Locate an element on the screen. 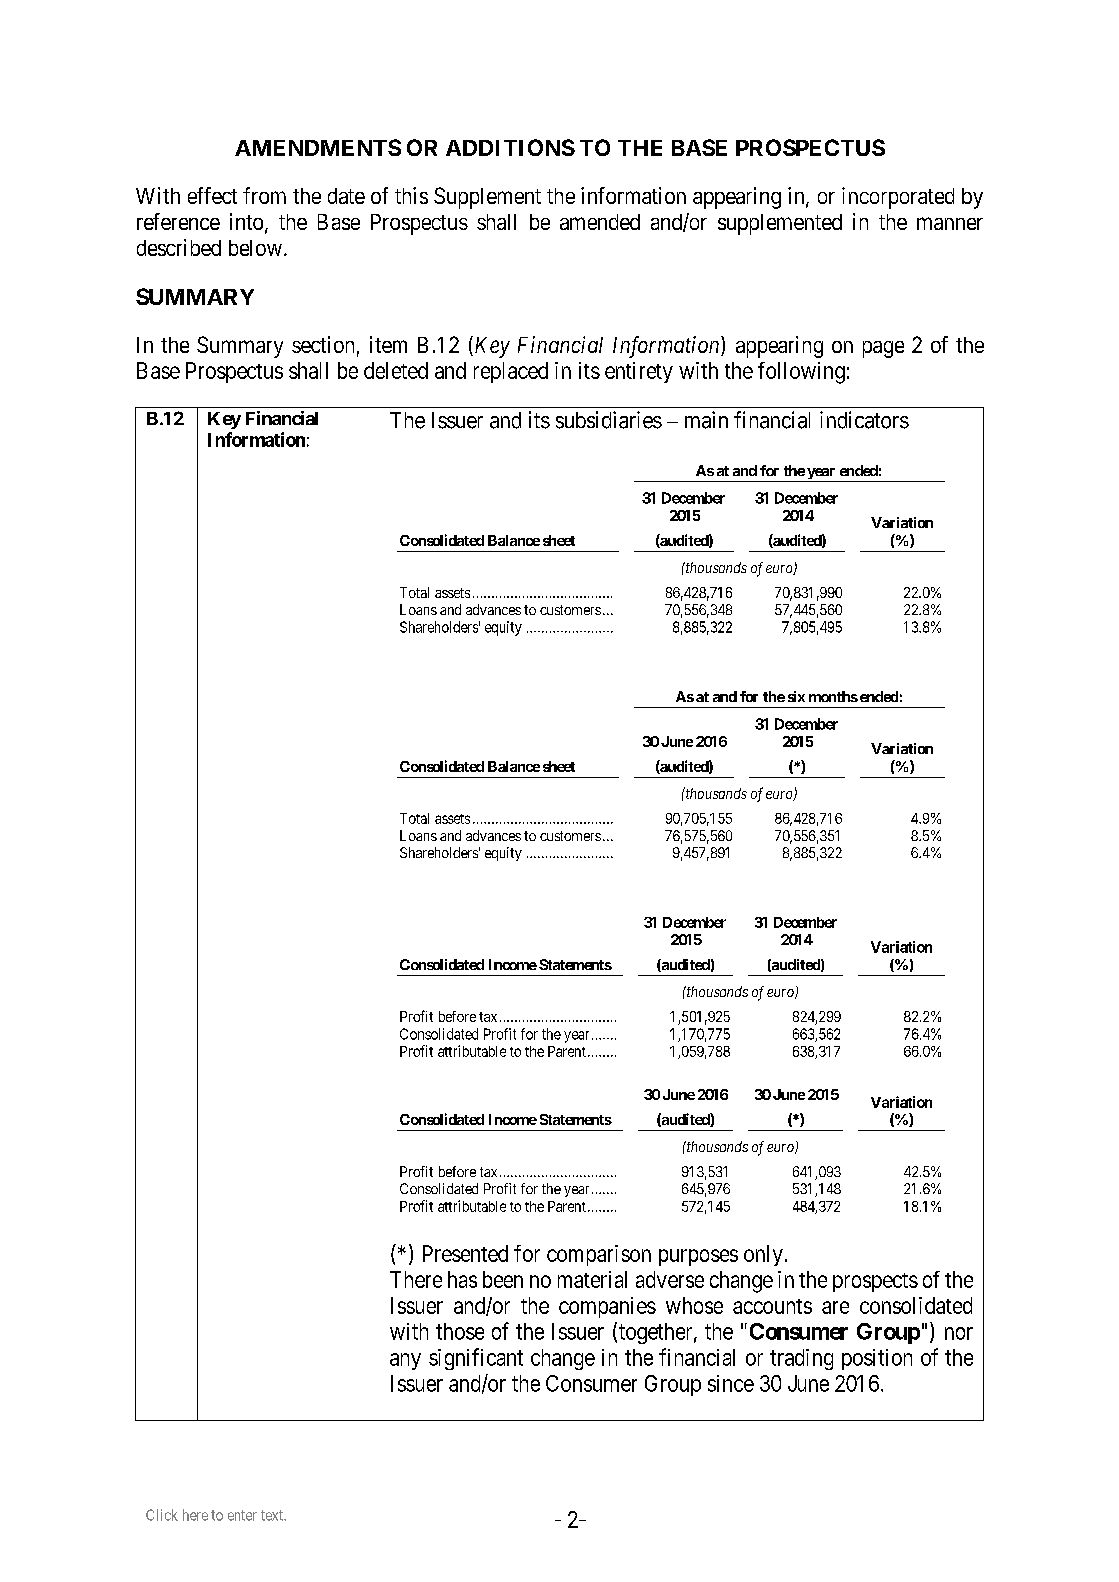  ADDITIONS is located at coordinates (510, 147).
